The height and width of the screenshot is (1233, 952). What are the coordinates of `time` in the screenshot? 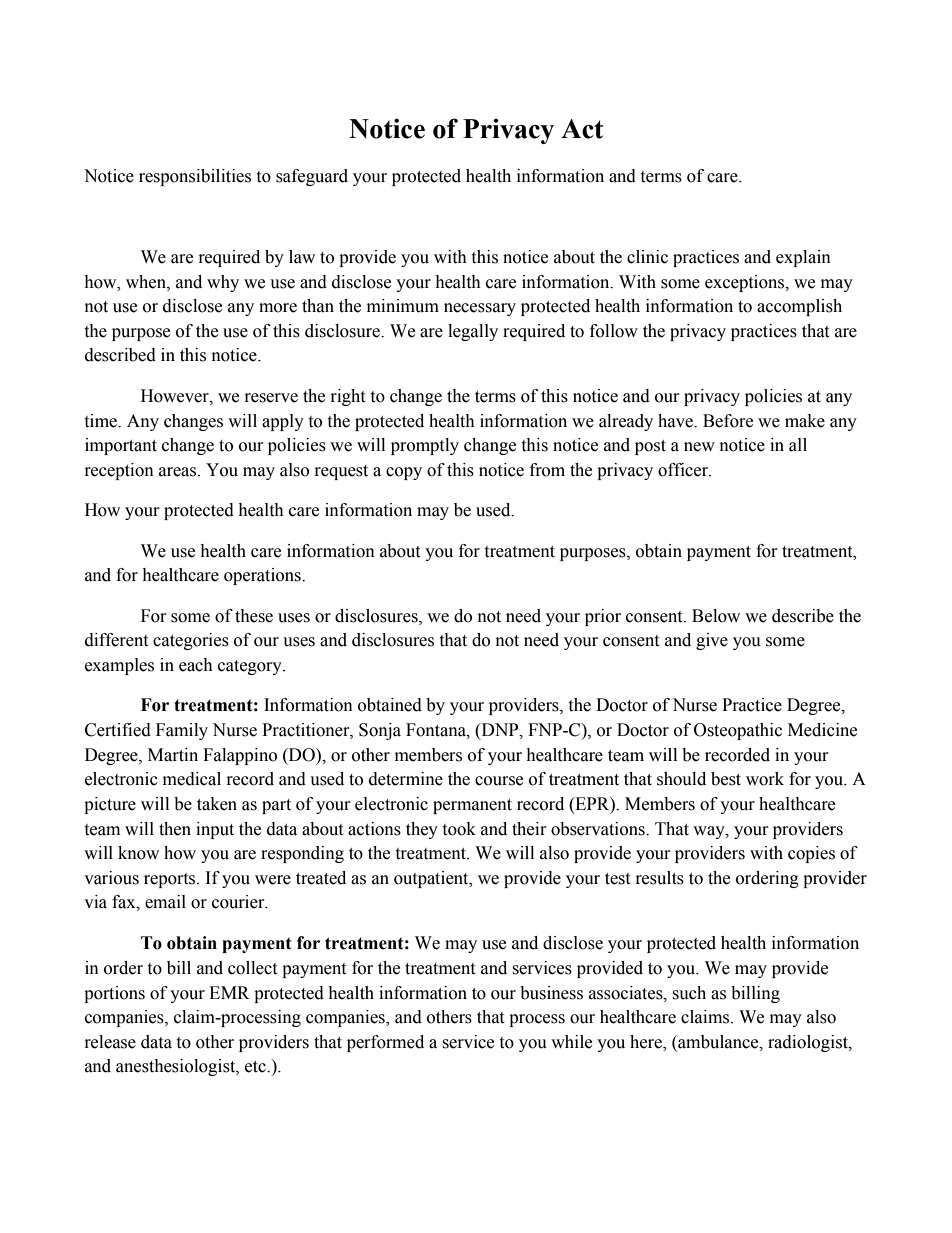 It's located at (102, 421).
